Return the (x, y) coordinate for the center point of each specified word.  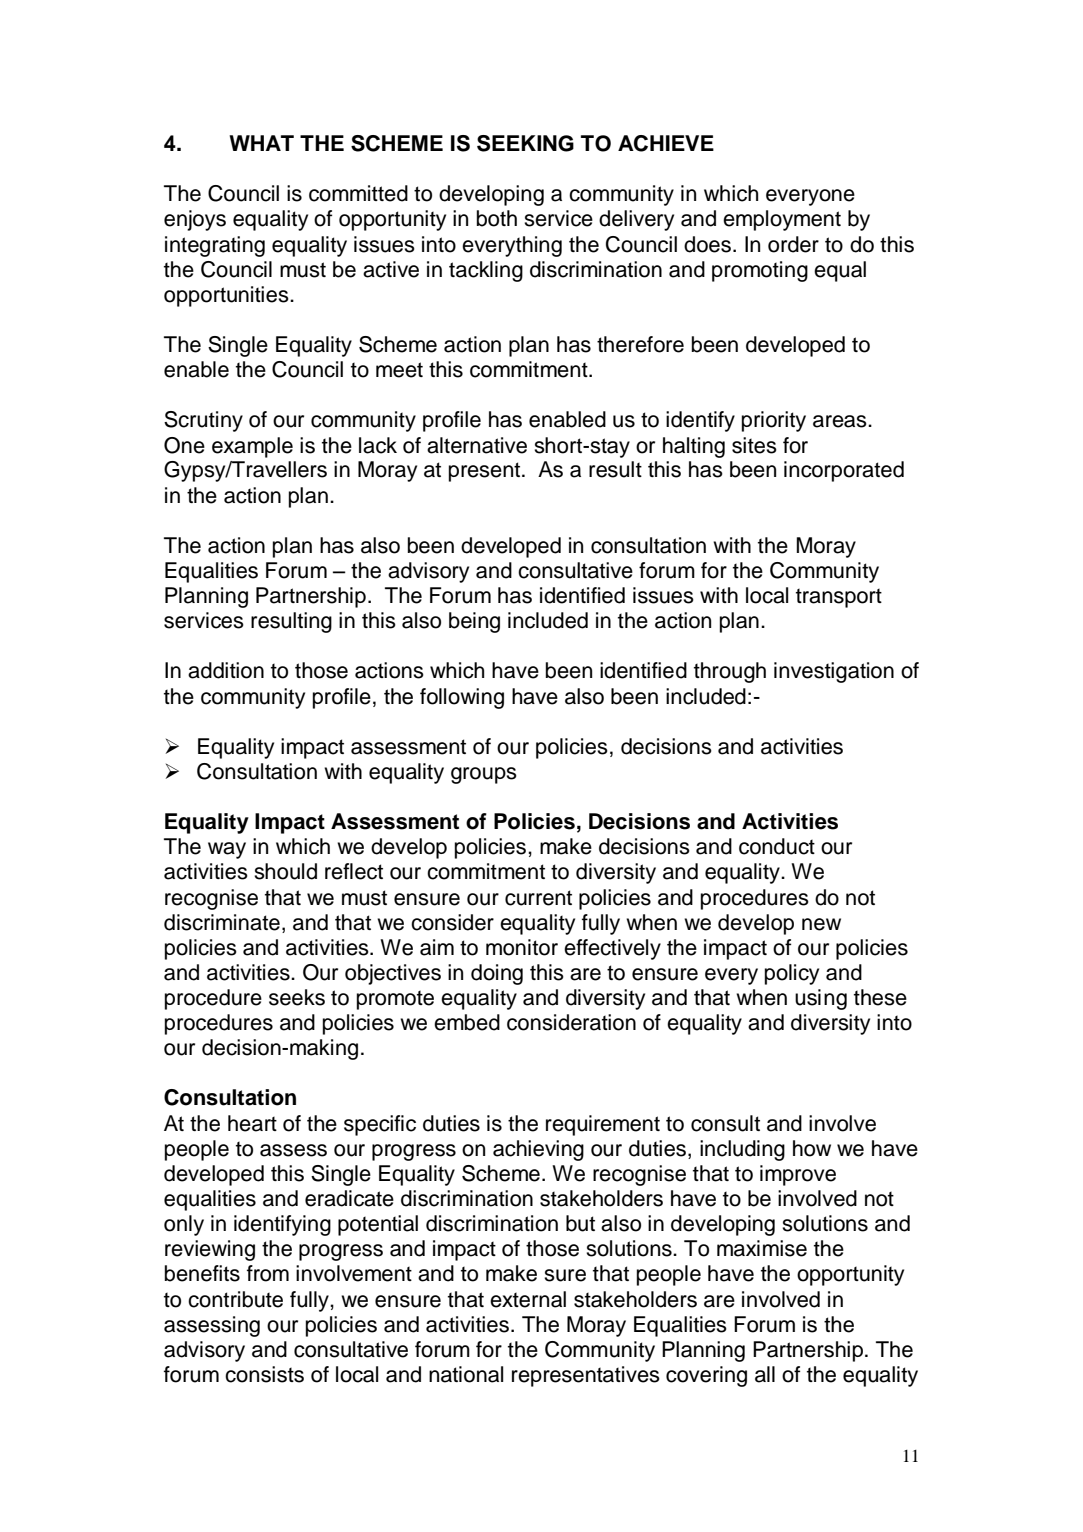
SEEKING (525, 143)
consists (264, 1374)
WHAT (261, 143)
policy (792, 974)
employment (782, 220)
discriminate (222, 922)
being (474, 622)
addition (226, 670)
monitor (522, 947)
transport (839, 598)
